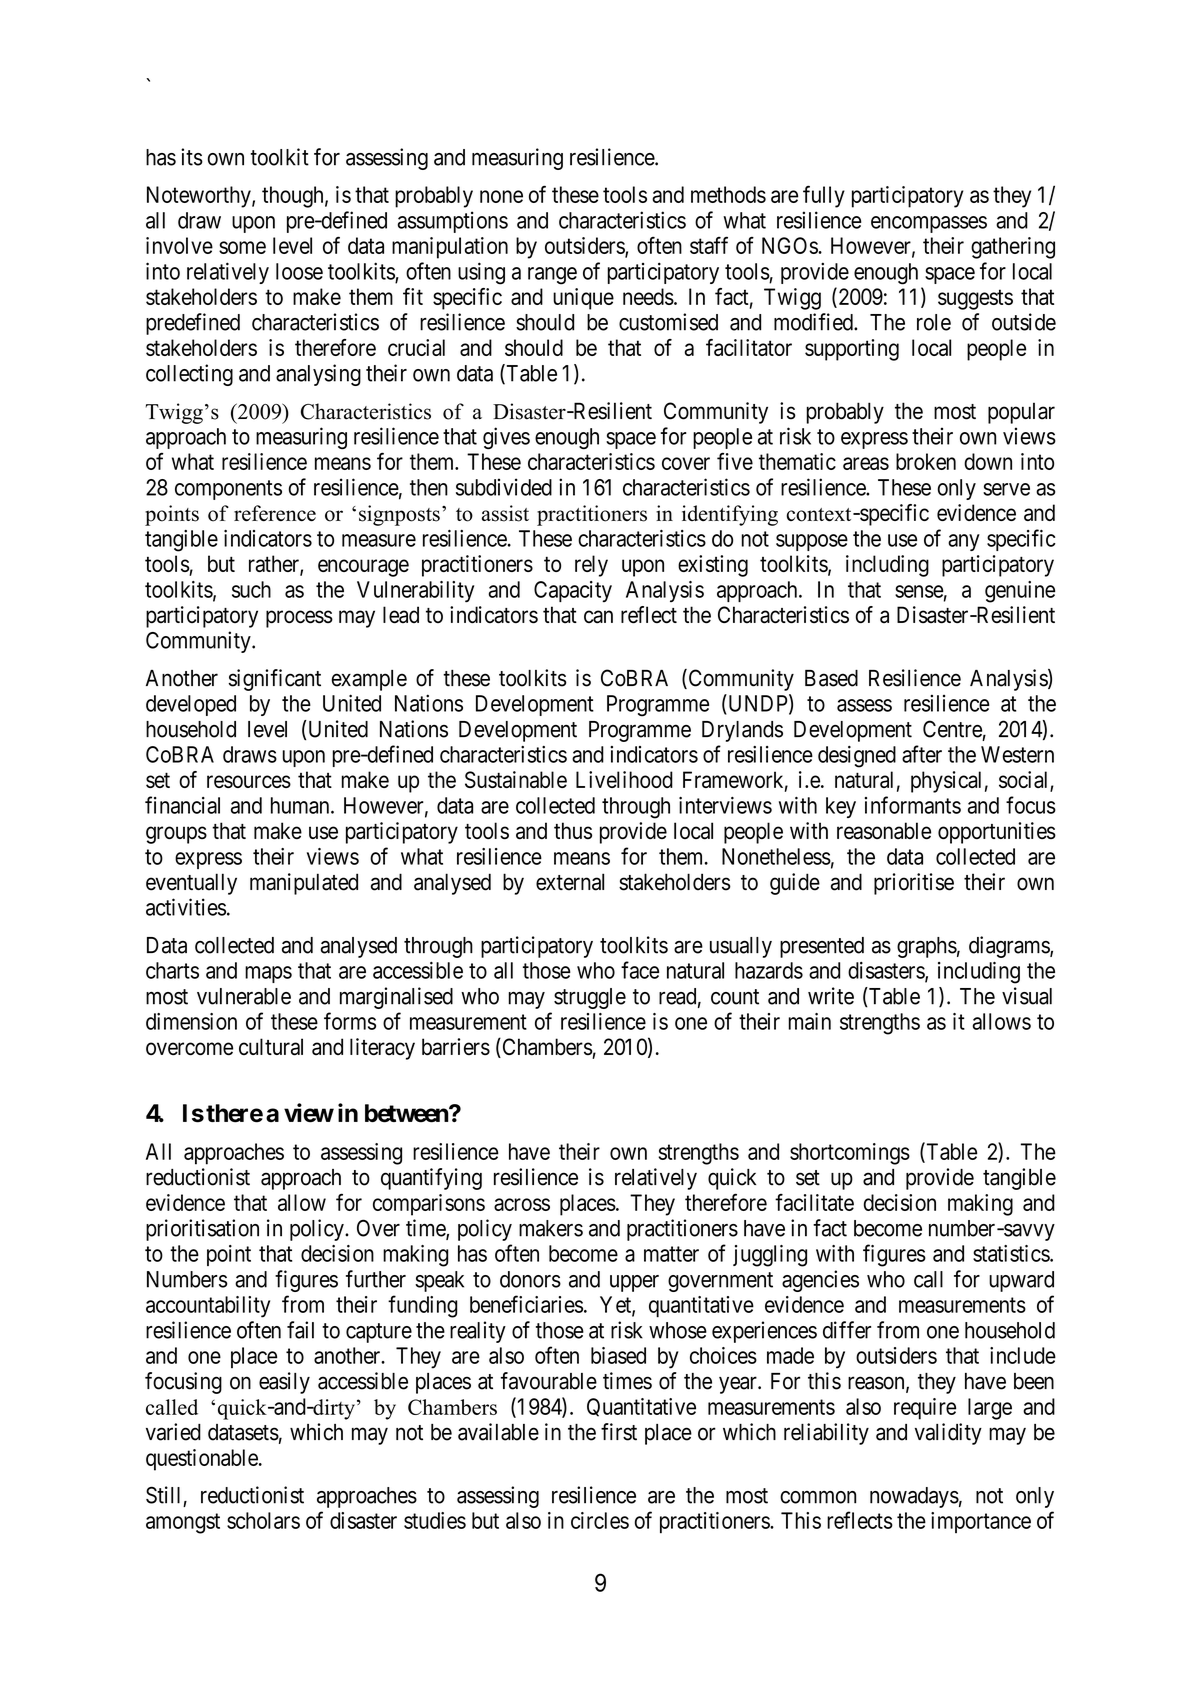 The image size is (1200, 1697). What do you see at coordinates (850, 1154) in the screenshot?
I see `shortcomings` at bounding box center [850, 1154].
